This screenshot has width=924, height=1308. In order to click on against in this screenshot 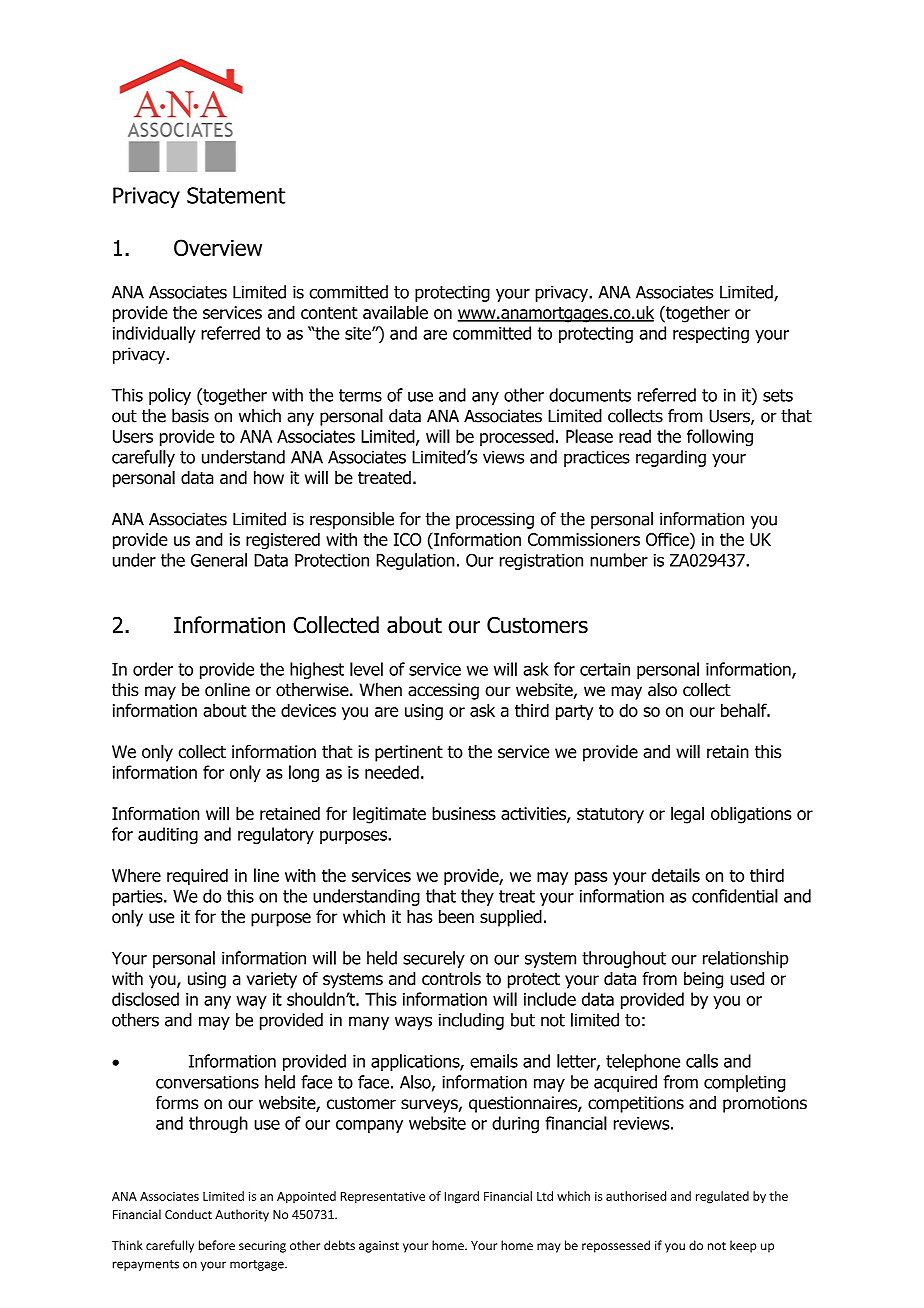, I will do `click(379, 1247)`.
